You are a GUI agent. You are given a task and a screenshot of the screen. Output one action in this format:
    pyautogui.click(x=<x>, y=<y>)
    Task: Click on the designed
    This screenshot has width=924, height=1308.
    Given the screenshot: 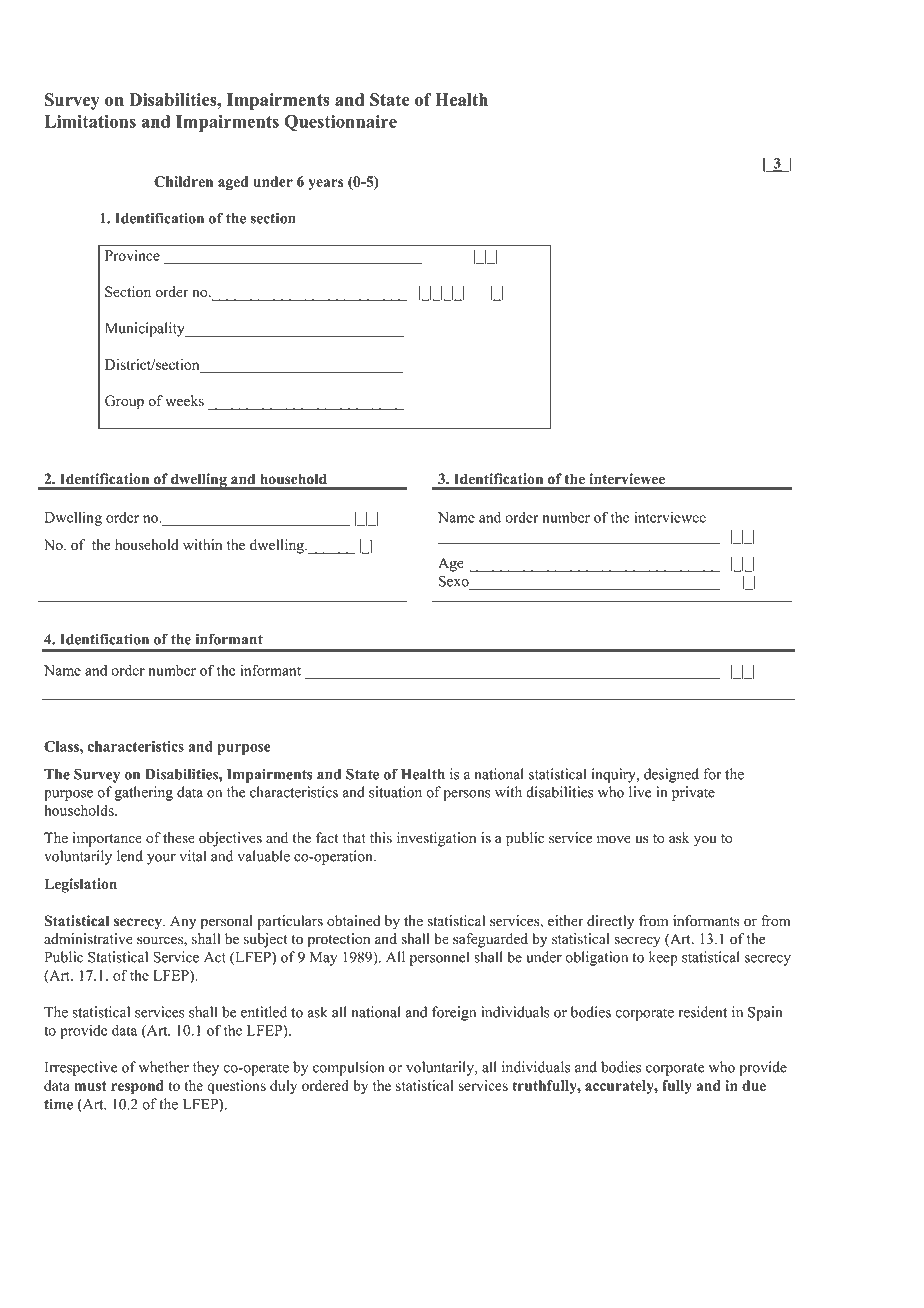 What is the action you would take?
    pyautogui.click(x=671, y=775)
